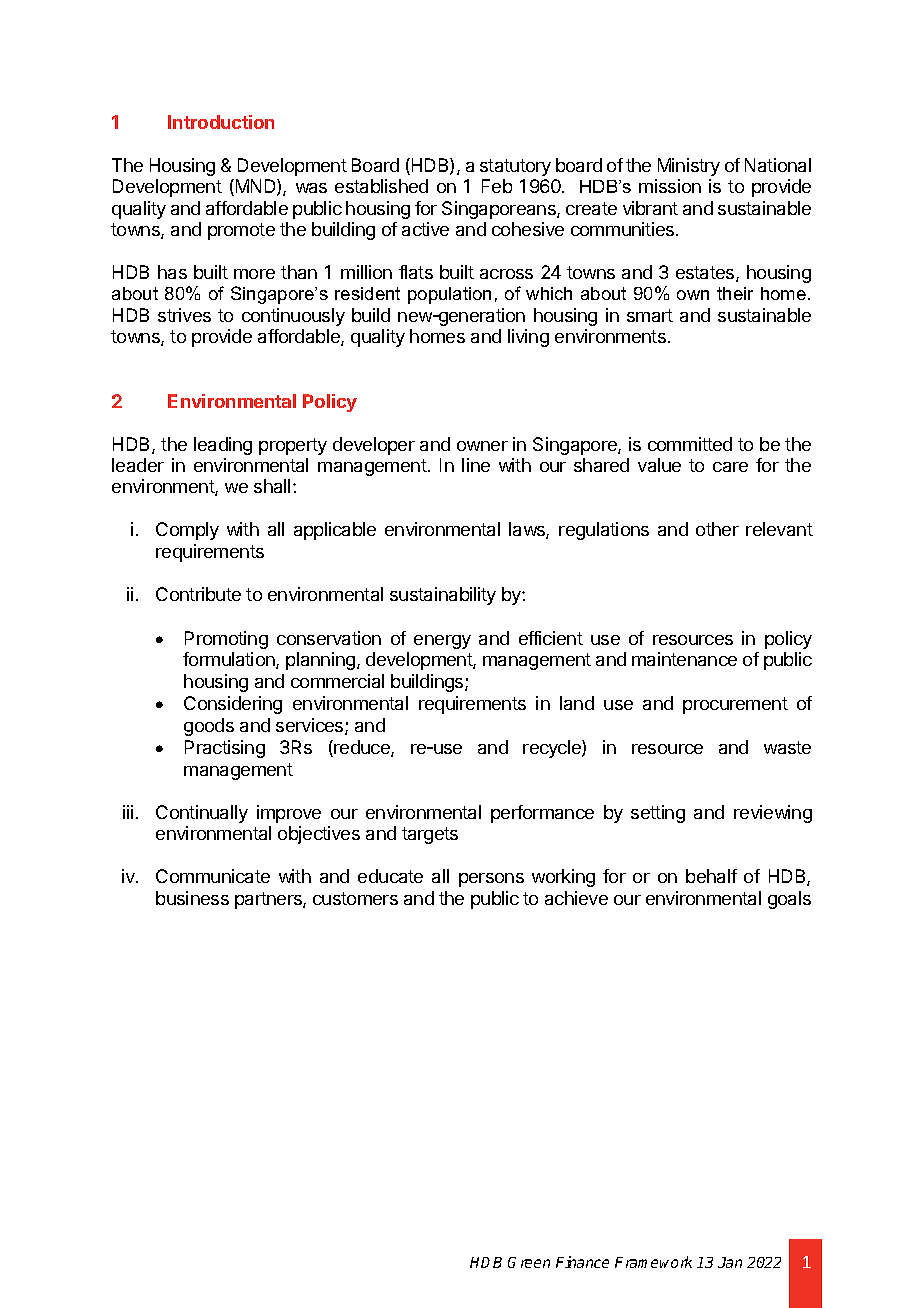  Describe the element at coordinates (491, 880) in the page. I see `persons` at that location.
